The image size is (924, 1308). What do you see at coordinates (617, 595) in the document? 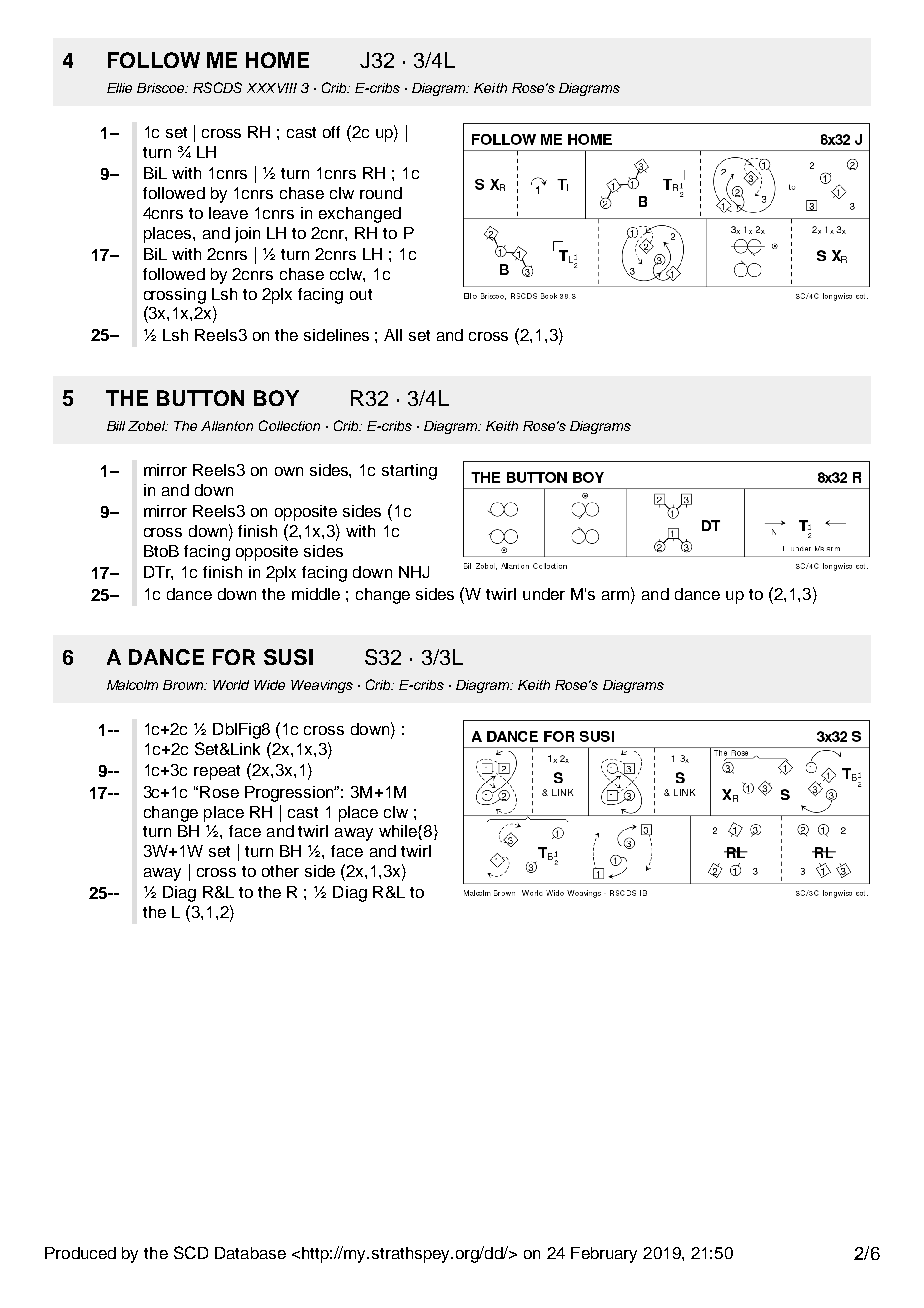
I see `arm` at bounding box center [617, 595].
